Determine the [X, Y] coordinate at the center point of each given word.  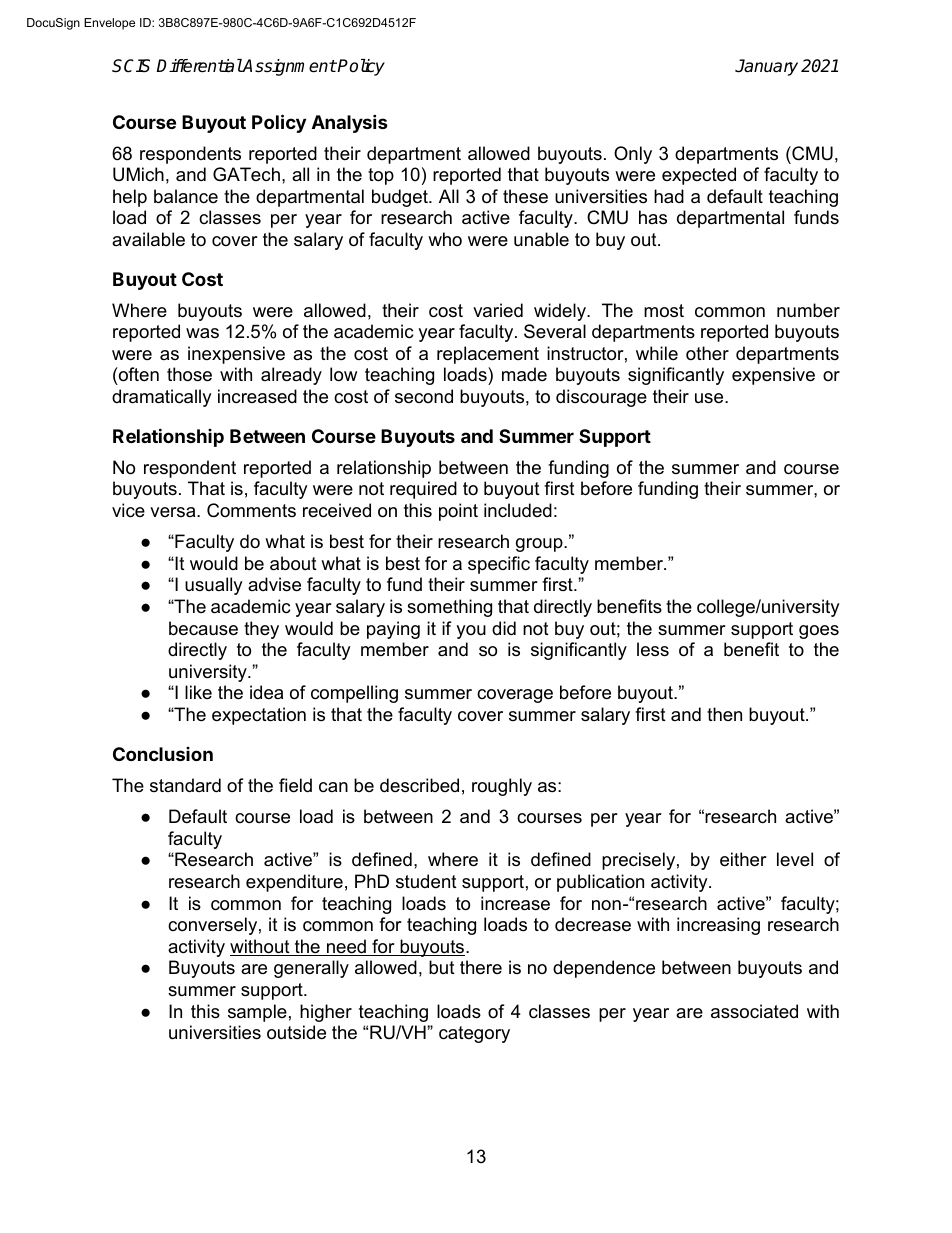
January [766, 67]
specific [499, 565]
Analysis [350, 123]
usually [214, 586]
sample [257, 1013]
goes [819, 632]
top [381, 176]
